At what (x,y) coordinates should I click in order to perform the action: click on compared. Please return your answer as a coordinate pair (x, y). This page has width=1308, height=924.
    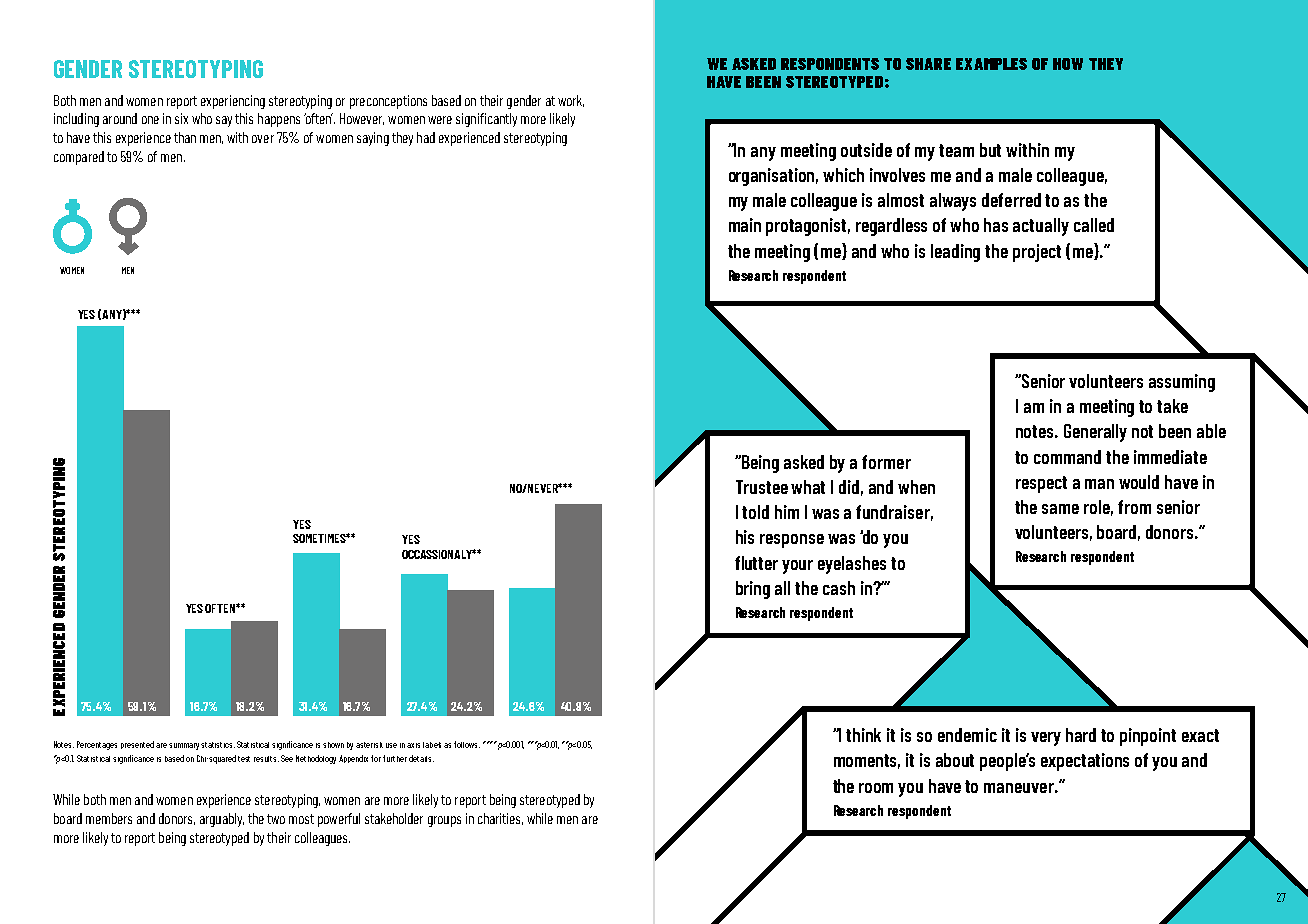
    Looking at the image, I should click on (79, 158).
